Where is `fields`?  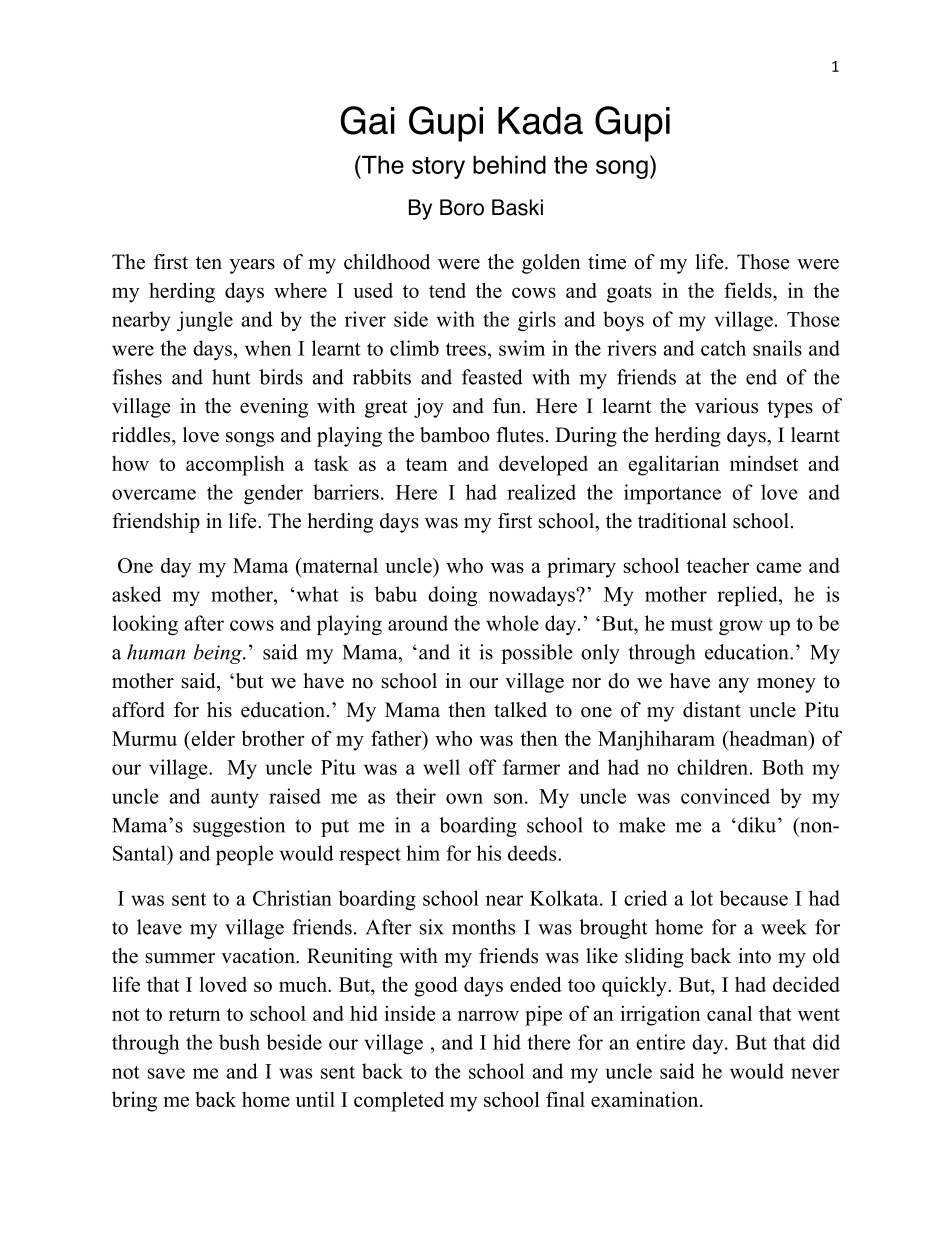
fields is located at coordinates (749, 290).
